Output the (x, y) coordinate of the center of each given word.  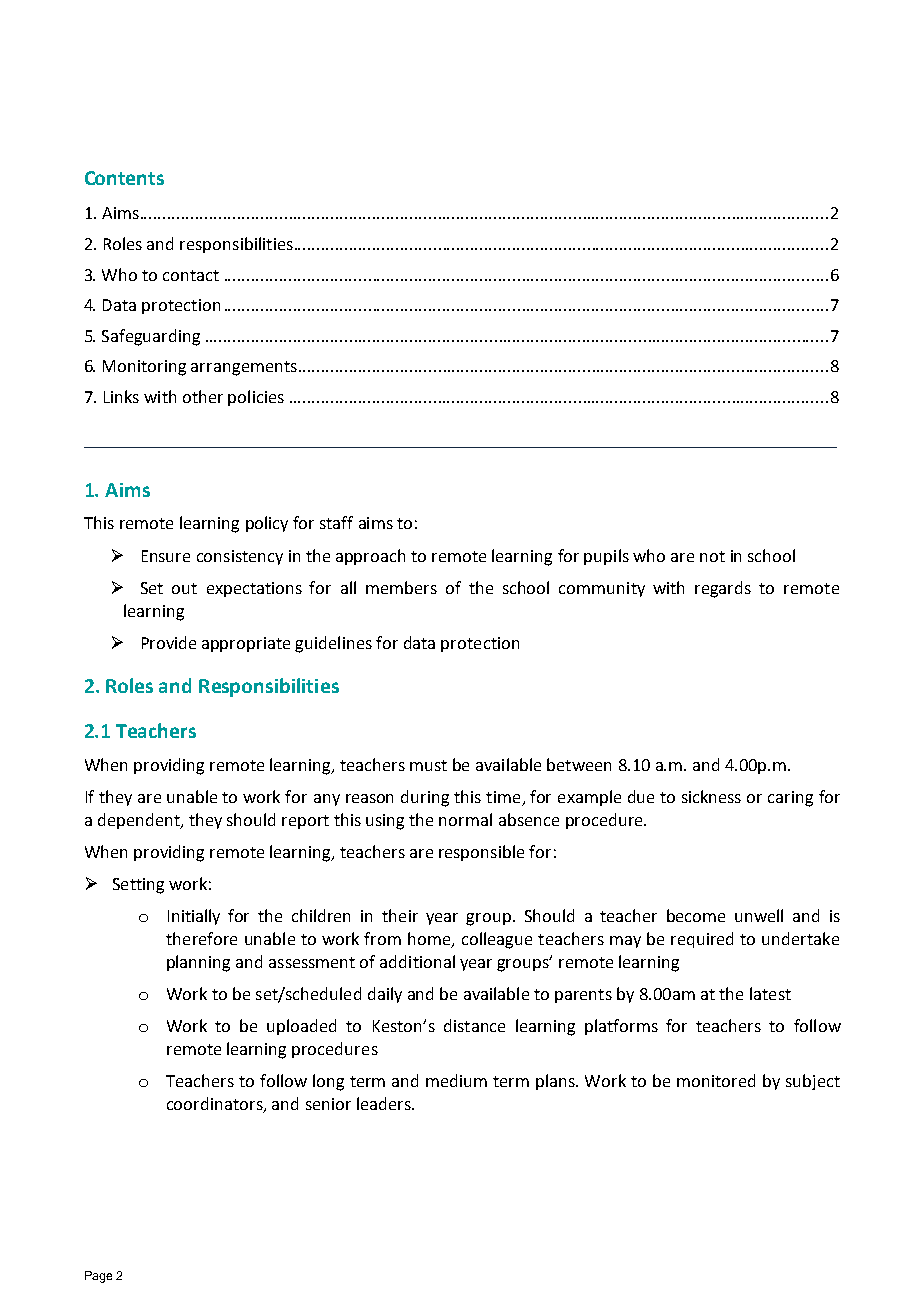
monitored (716, 1080)
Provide (169, 642)
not (712, 556)
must (428, 765)
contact (191, 275)
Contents (124, 178)
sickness (711, 796)
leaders (385, 1103)
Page (98, 1277)
